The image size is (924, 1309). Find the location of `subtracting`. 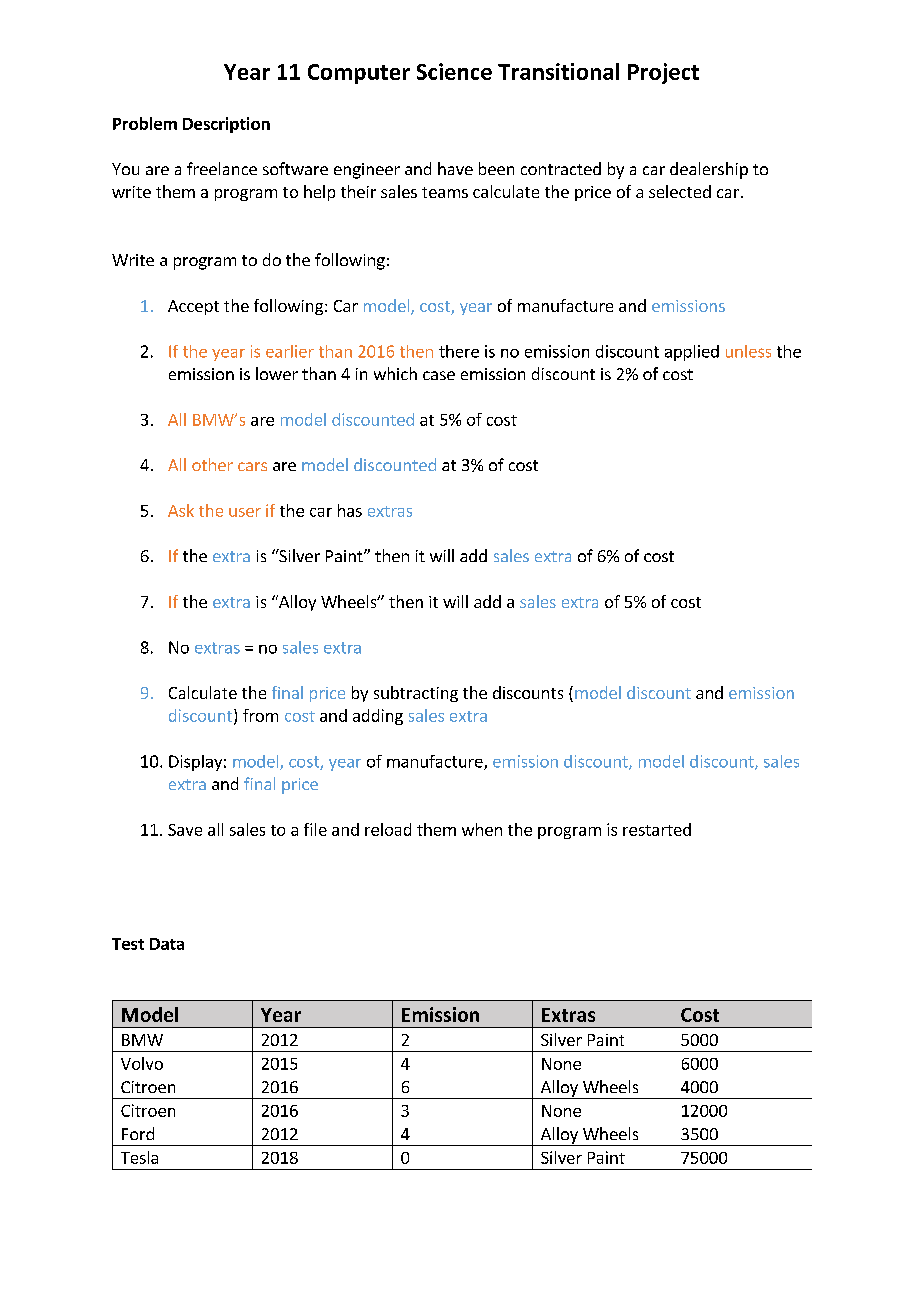

subtracting is located at coordinates (416, 694).
